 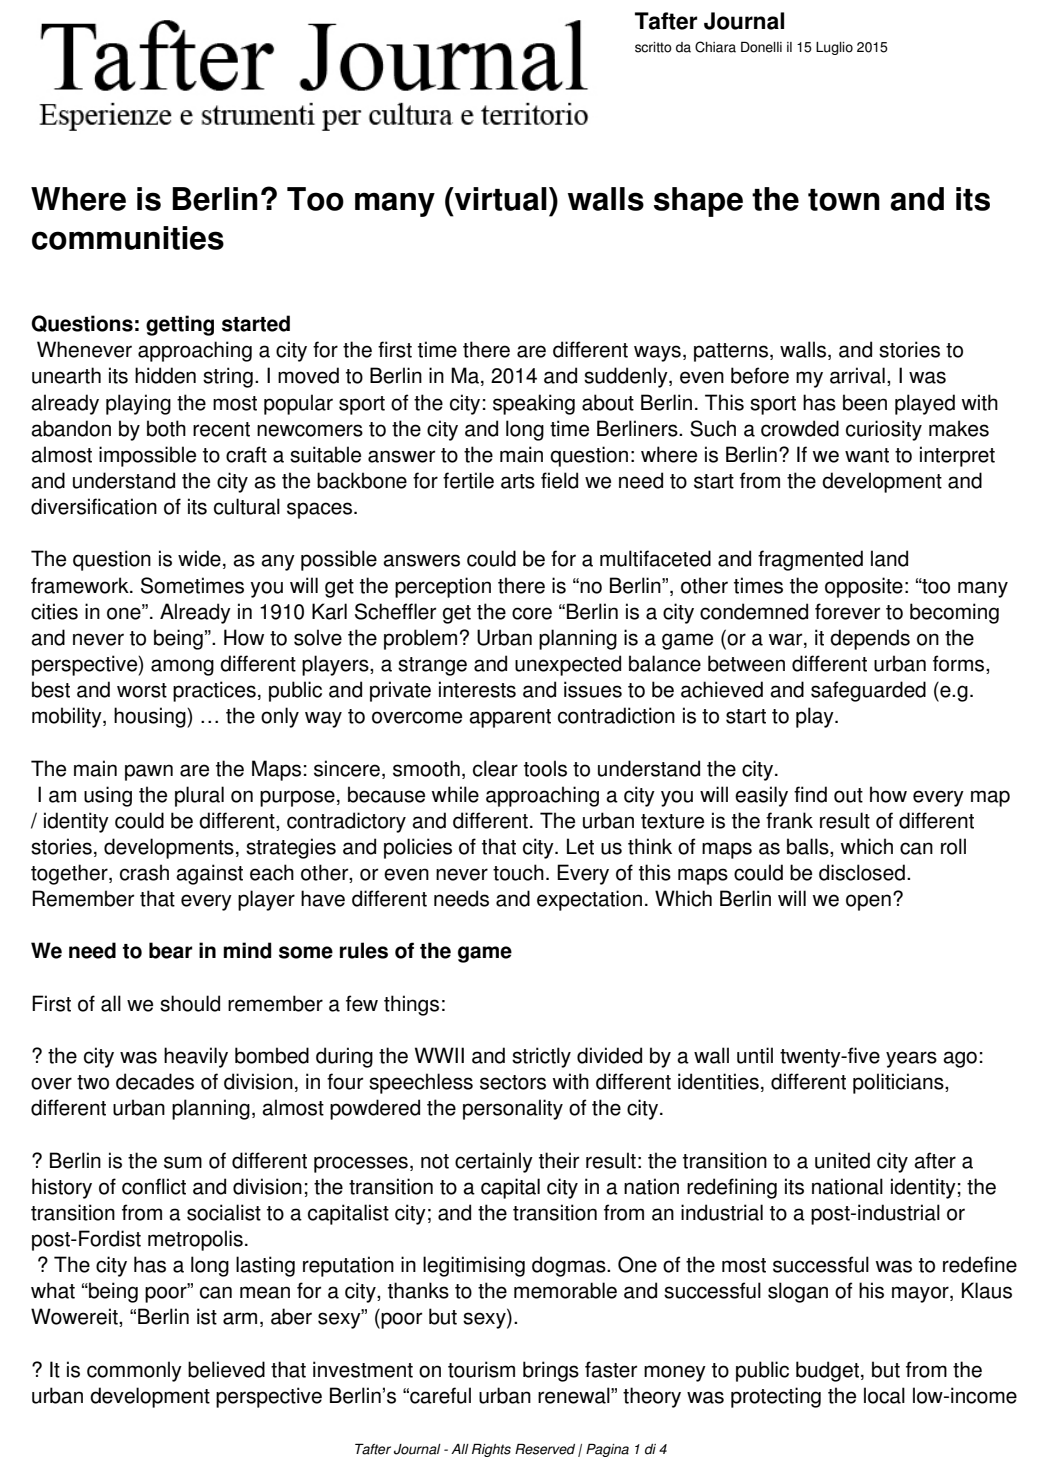 I want to click on believed, so click(x=226, y=1369).
